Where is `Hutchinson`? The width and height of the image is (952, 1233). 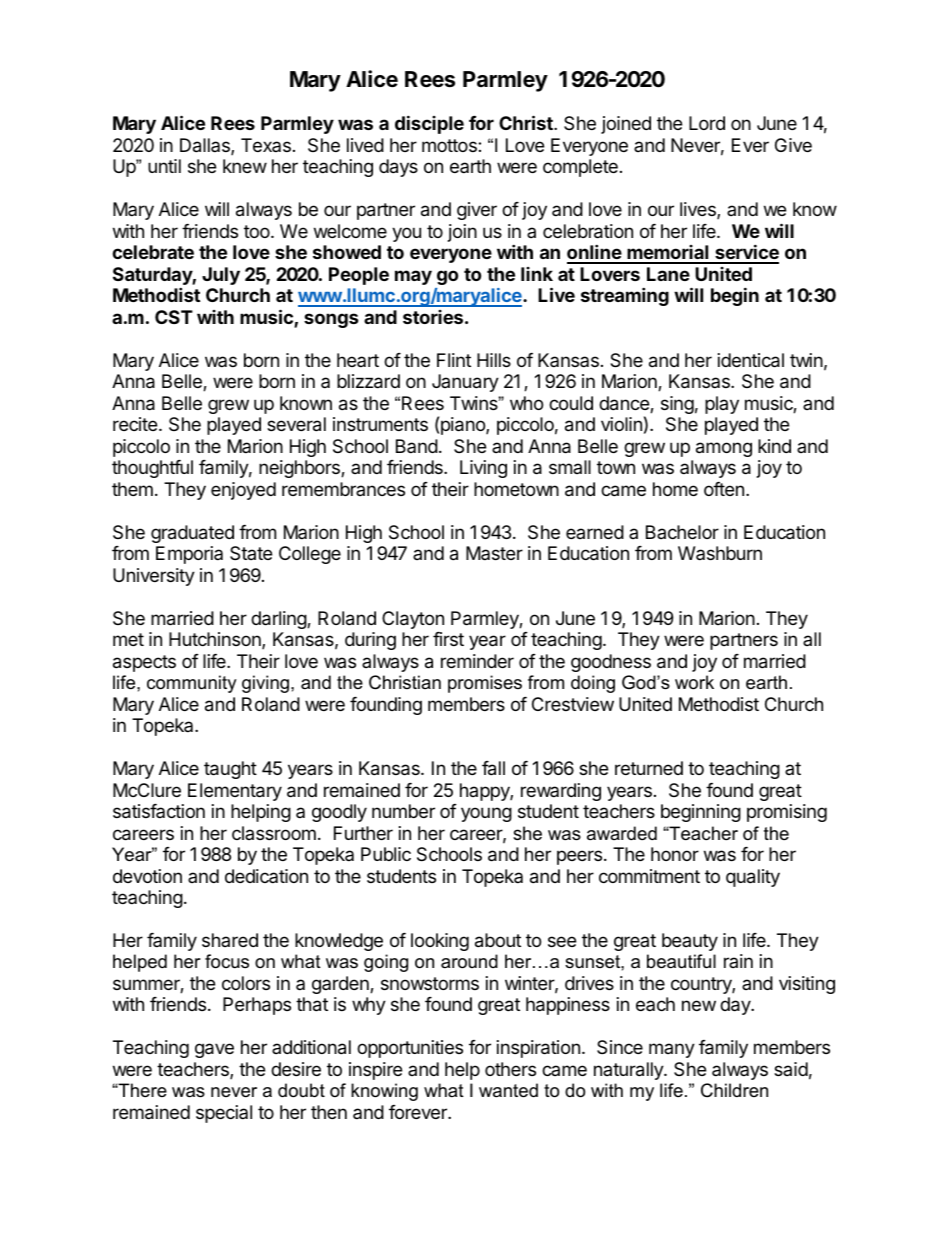
Hutchinson is located at coordinates (216, 640).
